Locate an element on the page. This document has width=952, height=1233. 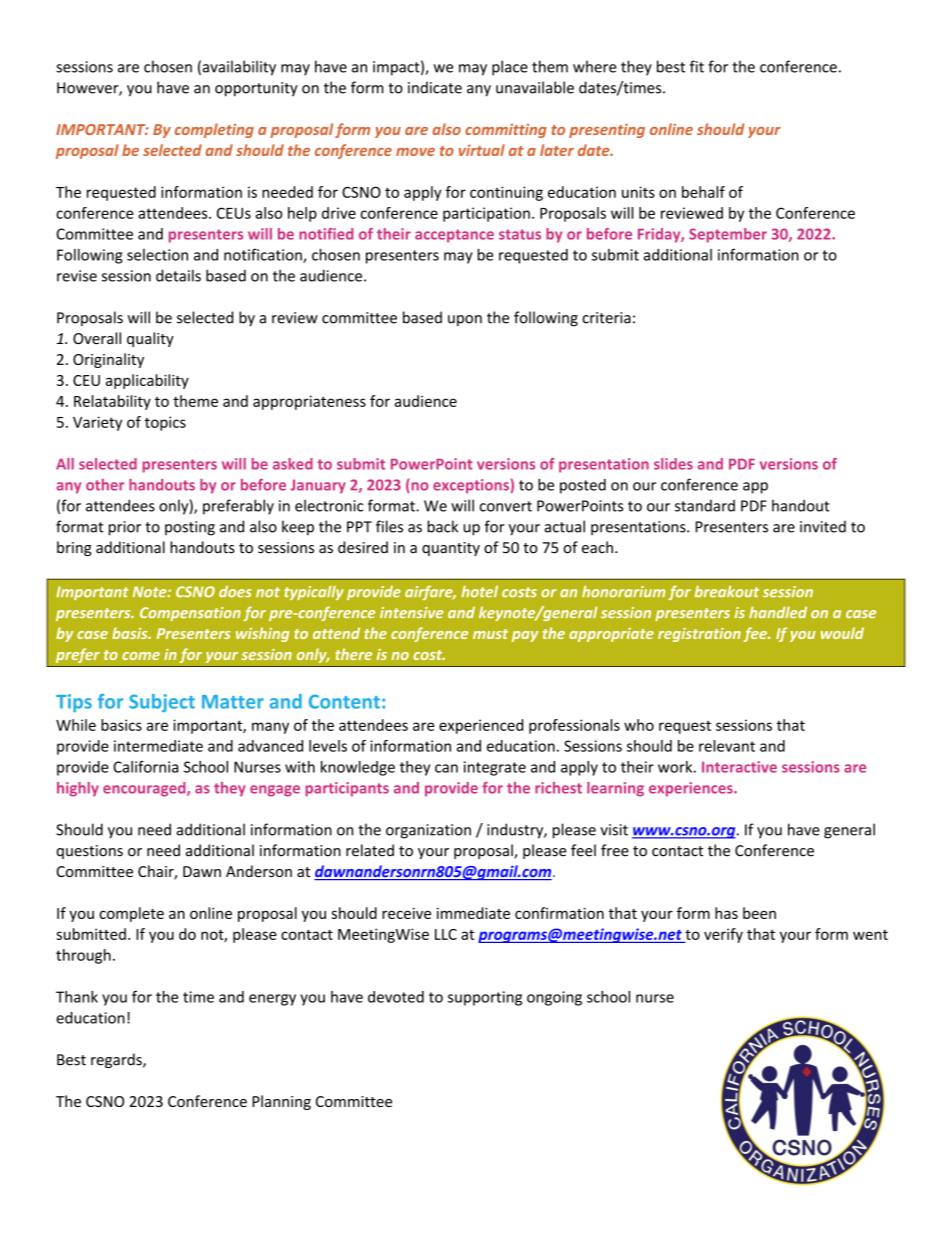
experienced is located at coordinates (481, 726).
